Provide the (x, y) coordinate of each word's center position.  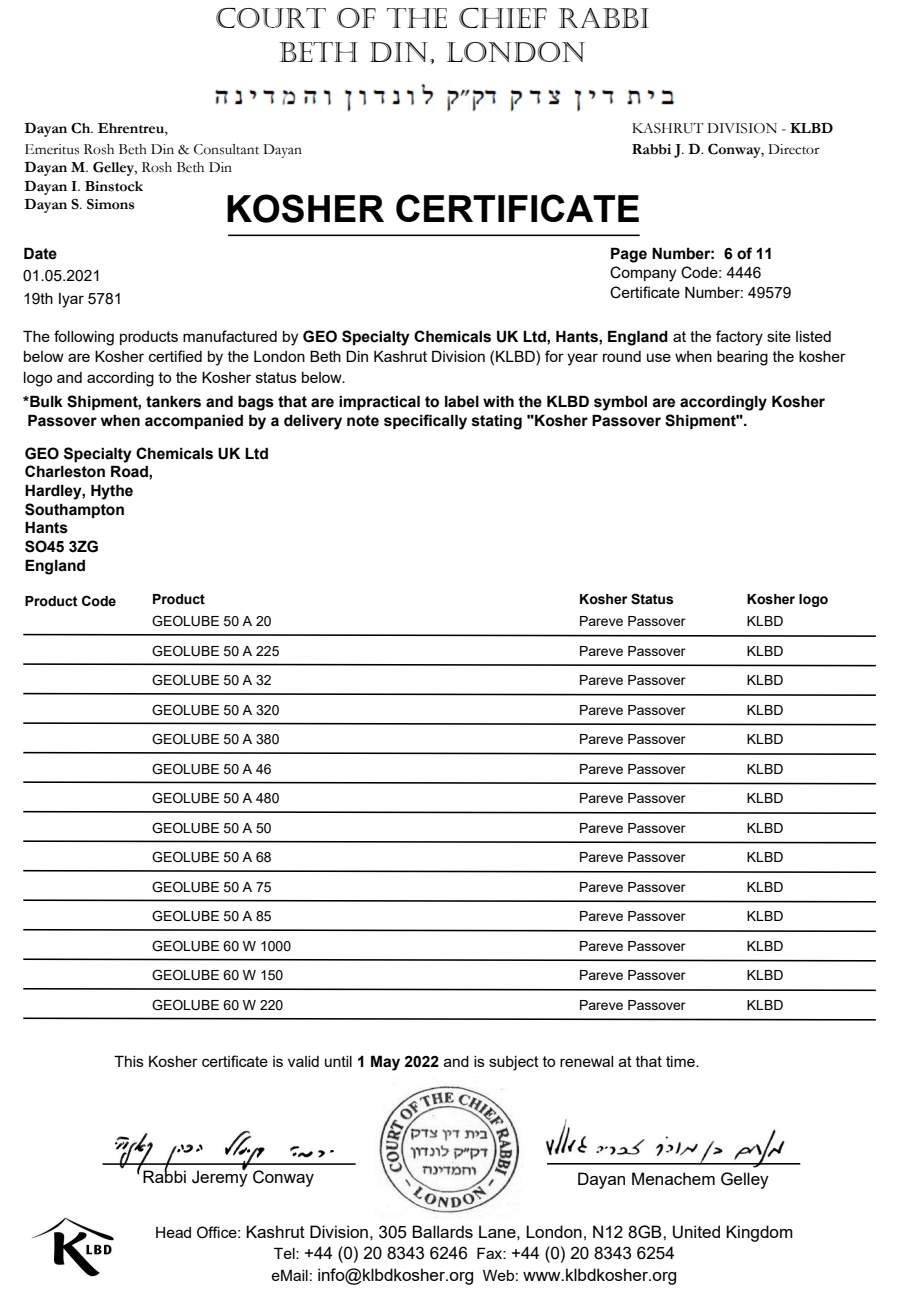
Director (794, 149)
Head (173, 1232)
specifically (425, 422)
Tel (285, 1253)
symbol (620, 403)
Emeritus (52, 149)
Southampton (74, 510)
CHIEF (503, 18)
